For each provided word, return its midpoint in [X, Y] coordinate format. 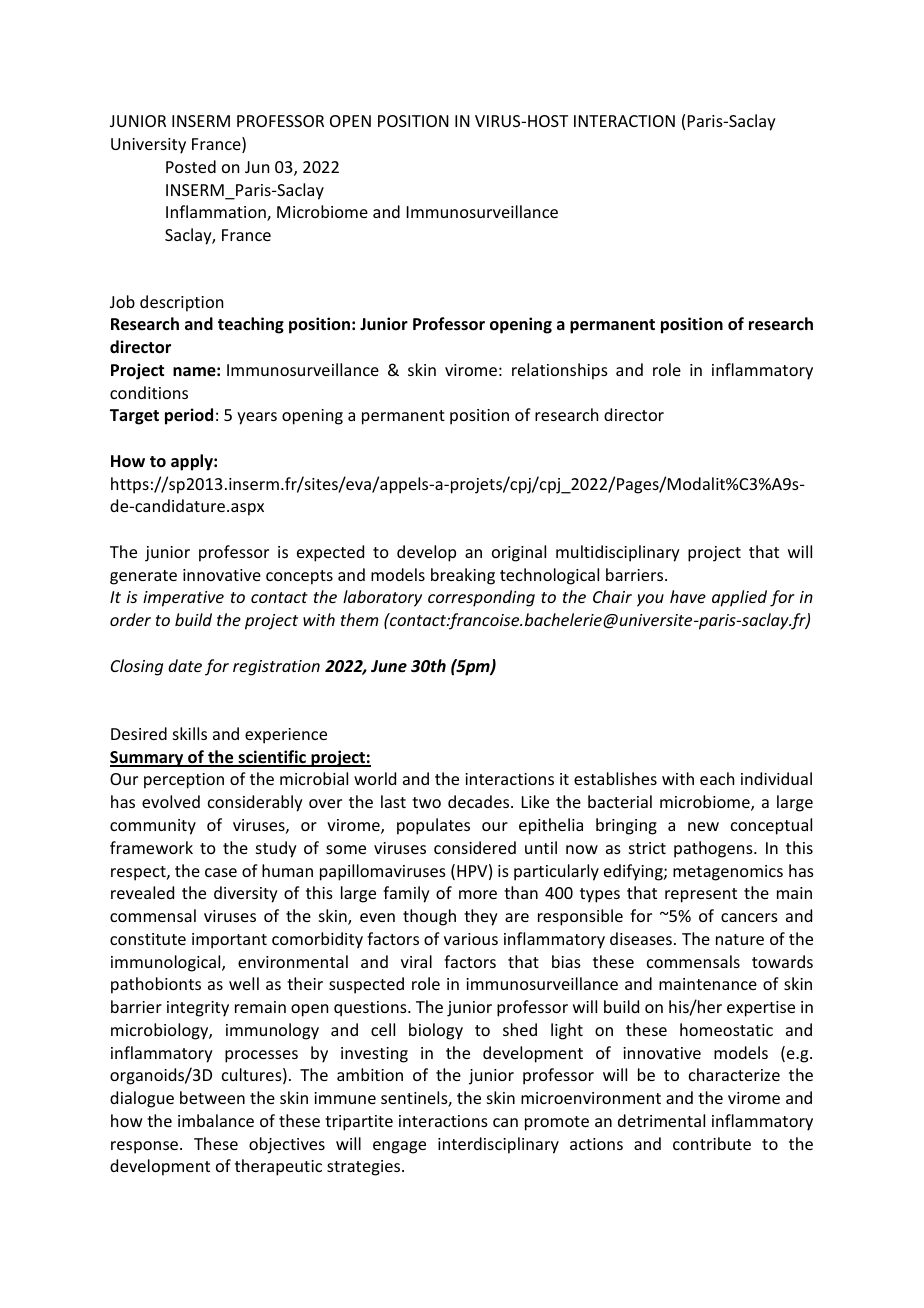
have [688, 596]
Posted [191, 166]
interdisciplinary [498, 1145]
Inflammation [217, 213]
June [389, 666]
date [185, 665]
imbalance [216, 1120]
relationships [560, 371]
